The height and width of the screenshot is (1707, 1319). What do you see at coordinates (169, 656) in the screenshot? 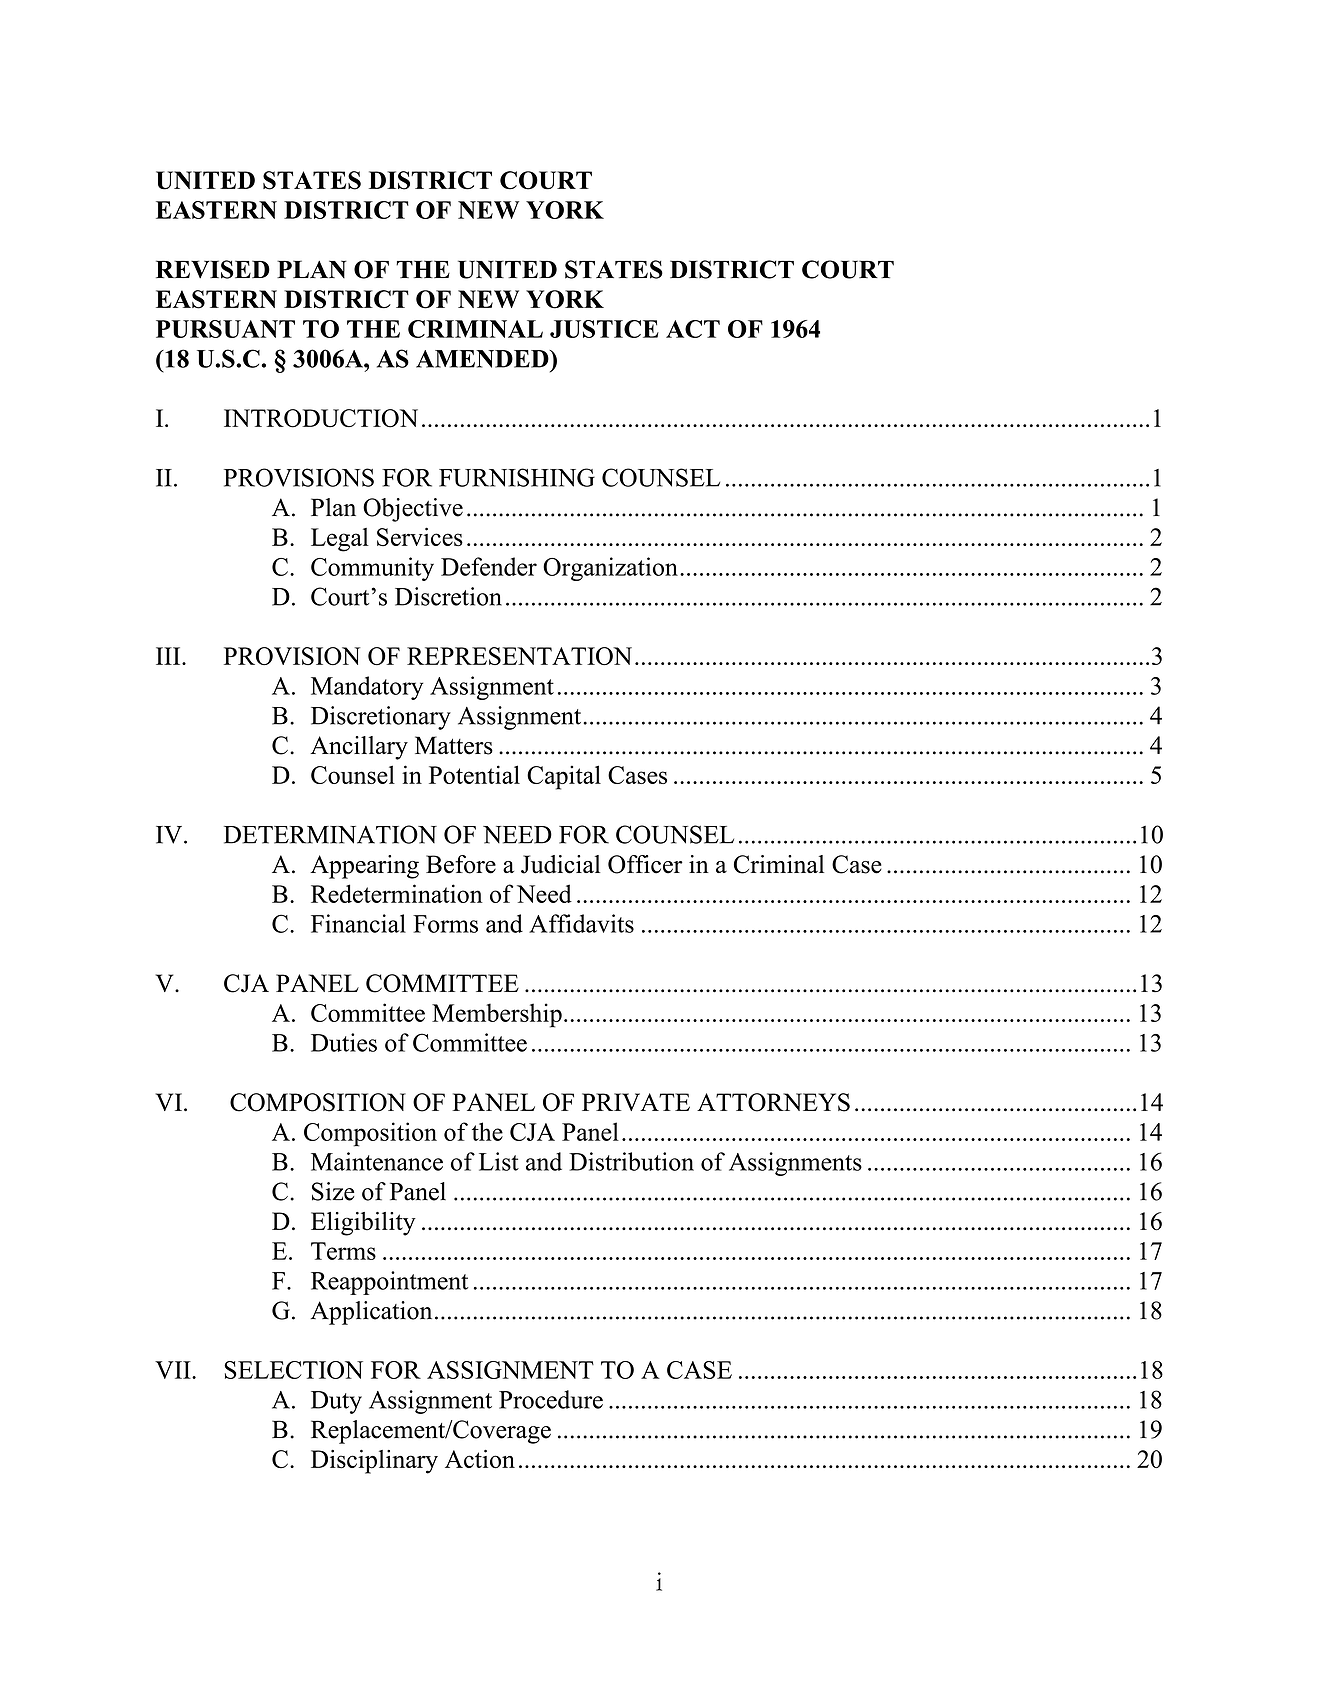
I see `III` at bounding box center [169, 656].
